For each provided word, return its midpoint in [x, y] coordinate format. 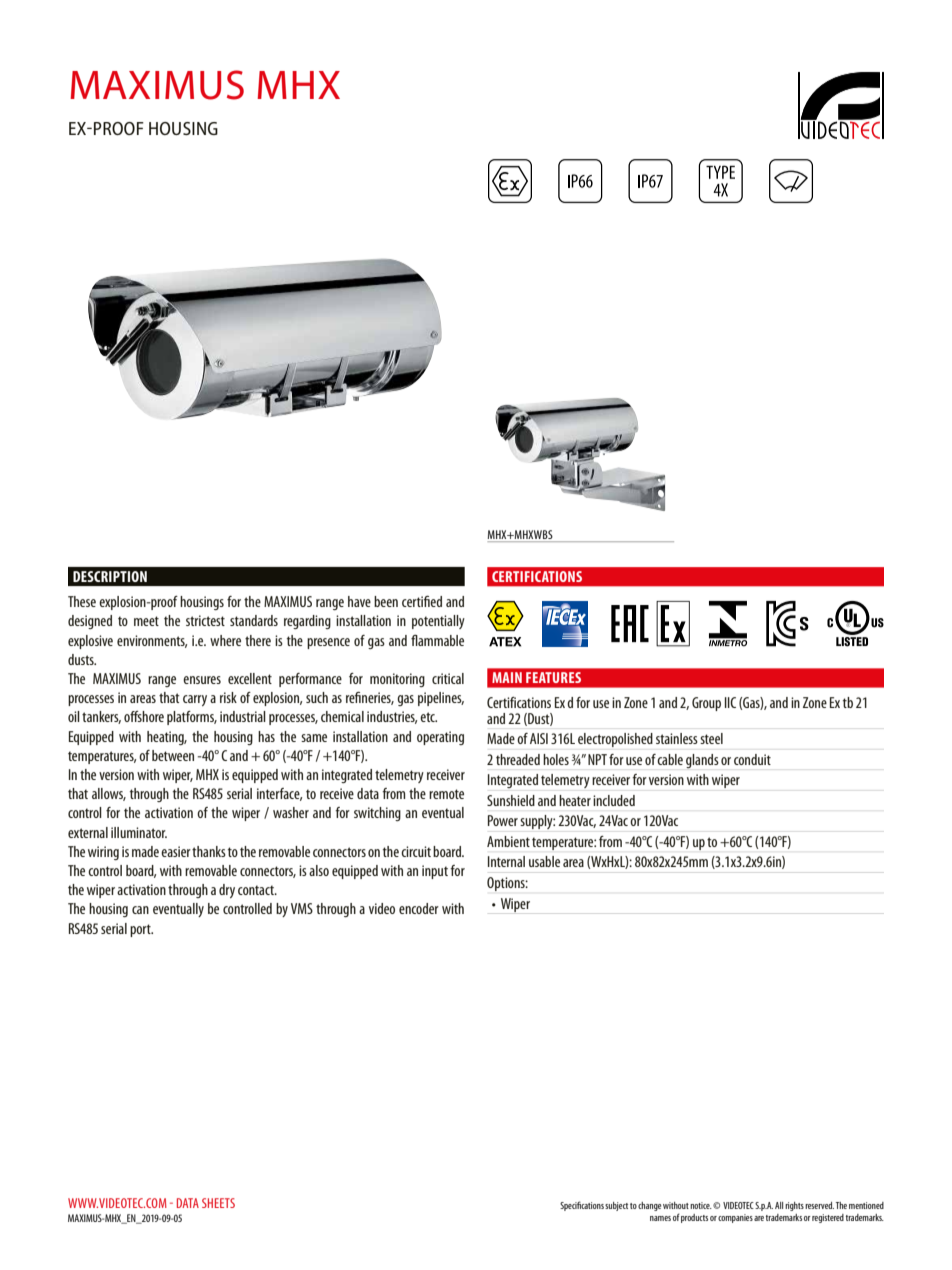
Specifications [582, 1206]
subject [616, 1206]
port [141, 930]
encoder [419, 908]
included [614, 800]
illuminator [139, 832]
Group [706, 704]
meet [146, 621]
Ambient [508, 841]
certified [422, 601]
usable [544, 861]
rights [794, 1206]
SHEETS [218, 1203]
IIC [730, 702]
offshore [144, 716]
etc [428, 717]
